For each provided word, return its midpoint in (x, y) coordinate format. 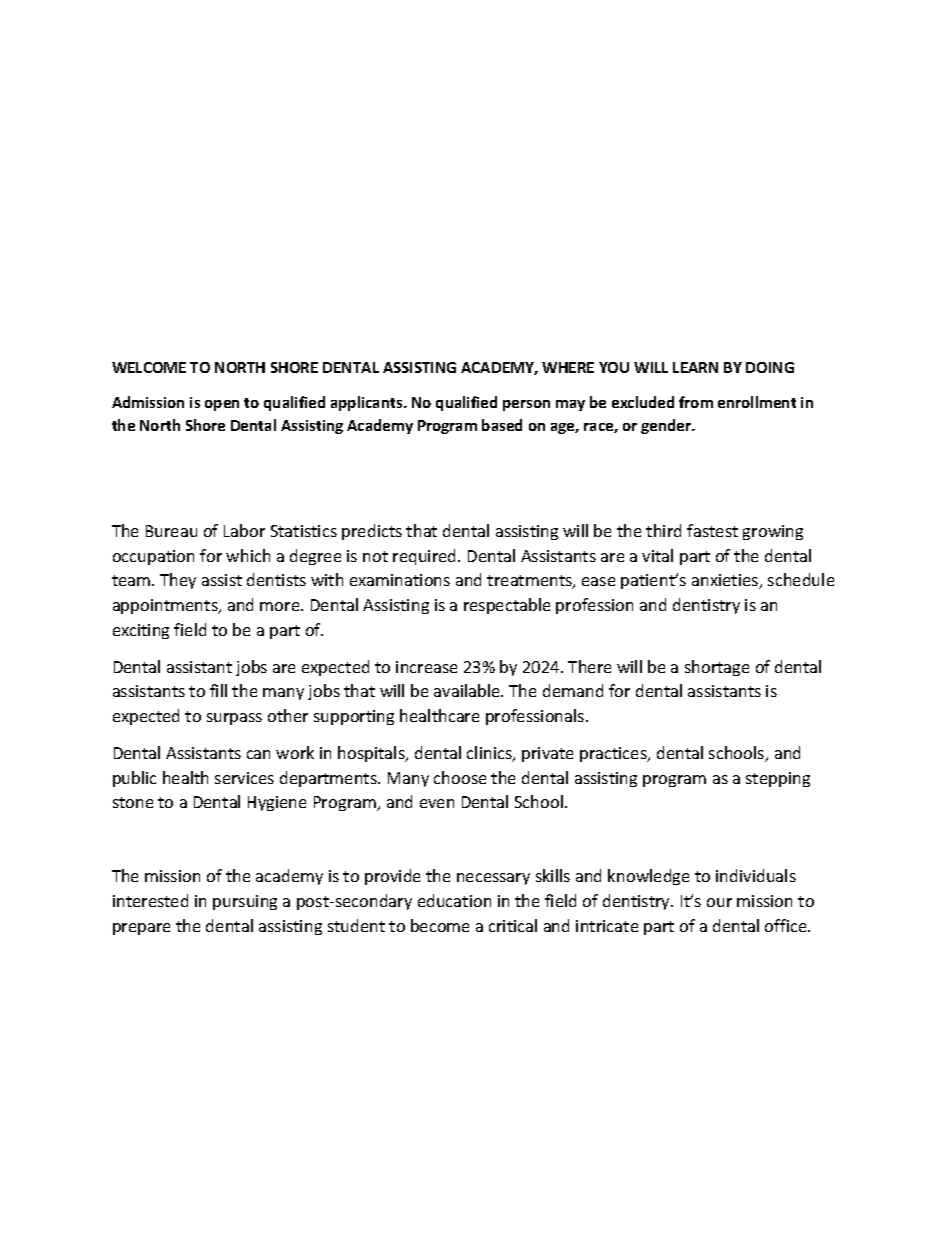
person (526, 405)
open (222, 405)
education (454, 900)
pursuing (245, 902)
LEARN (695, 367)
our (719, 902)
